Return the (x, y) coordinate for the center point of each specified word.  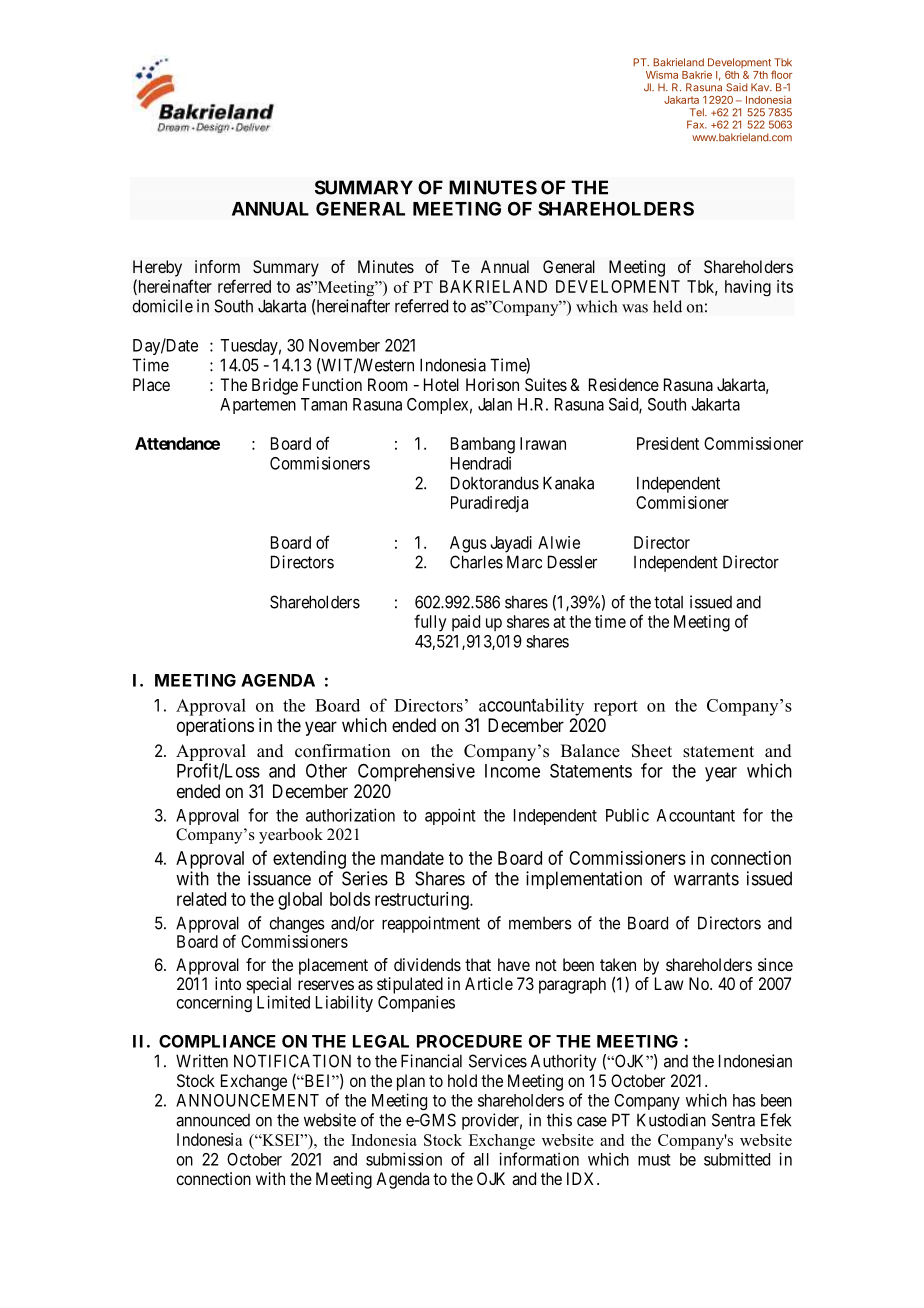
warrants (706, 879)
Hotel (441, 384)
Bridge (275, 386)
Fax (697, 124)
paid (466, 623)
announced (213, 1120)
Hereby (157, 268)
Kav (761, 87)
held (667, 306)
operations (215, 727)
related (201, 899)
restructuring (423, 901)
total (668, 602)
